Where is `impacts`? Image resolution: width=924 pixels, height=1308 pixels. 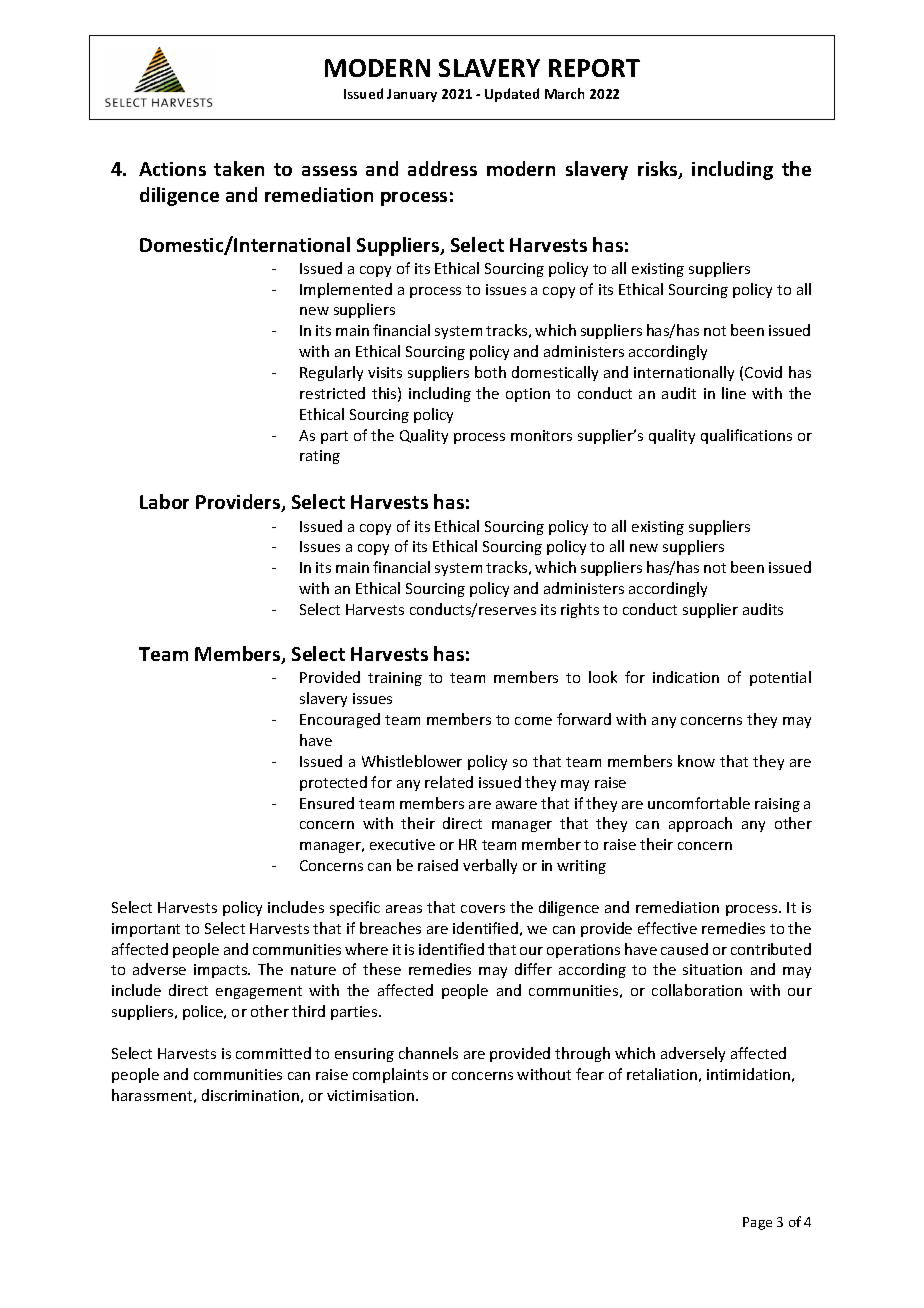 impacts is located at coordinates (222, 971).
